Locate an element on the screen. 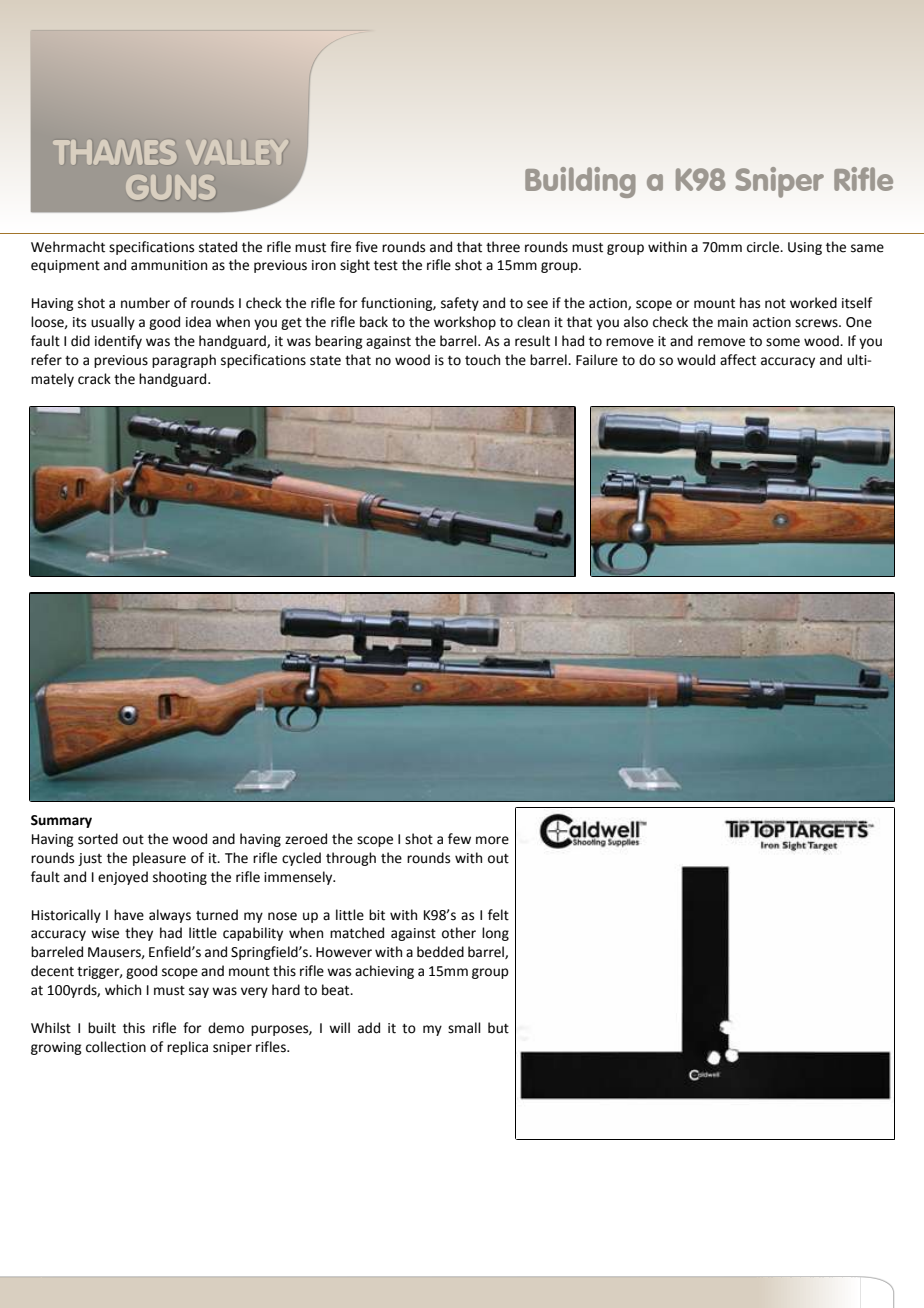 The width and height of the screenshot is (924, 1308). few is located at coordinates (459, 839).
